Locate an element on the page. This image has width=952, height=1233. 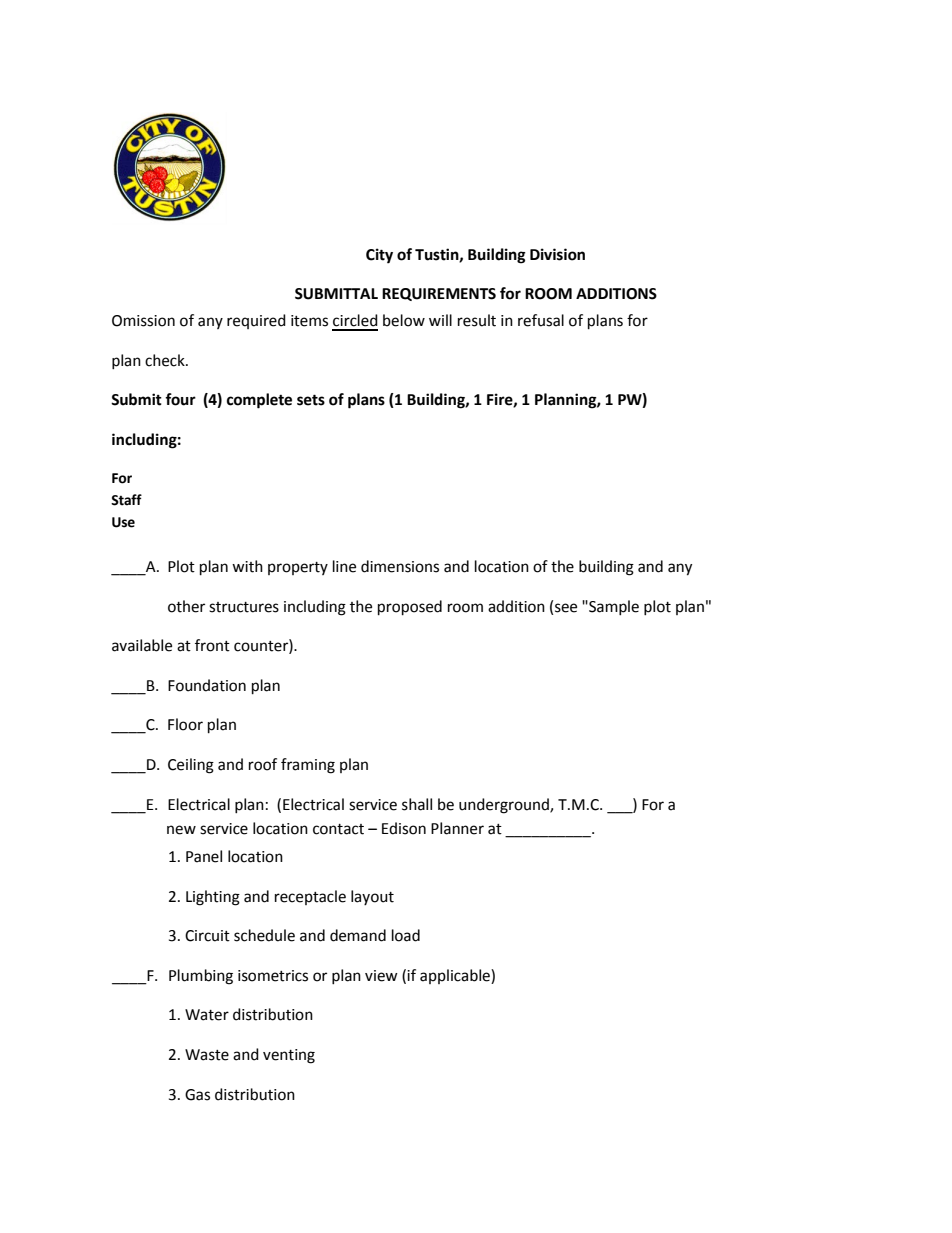
Omission is located at coordinates (143, 321).
